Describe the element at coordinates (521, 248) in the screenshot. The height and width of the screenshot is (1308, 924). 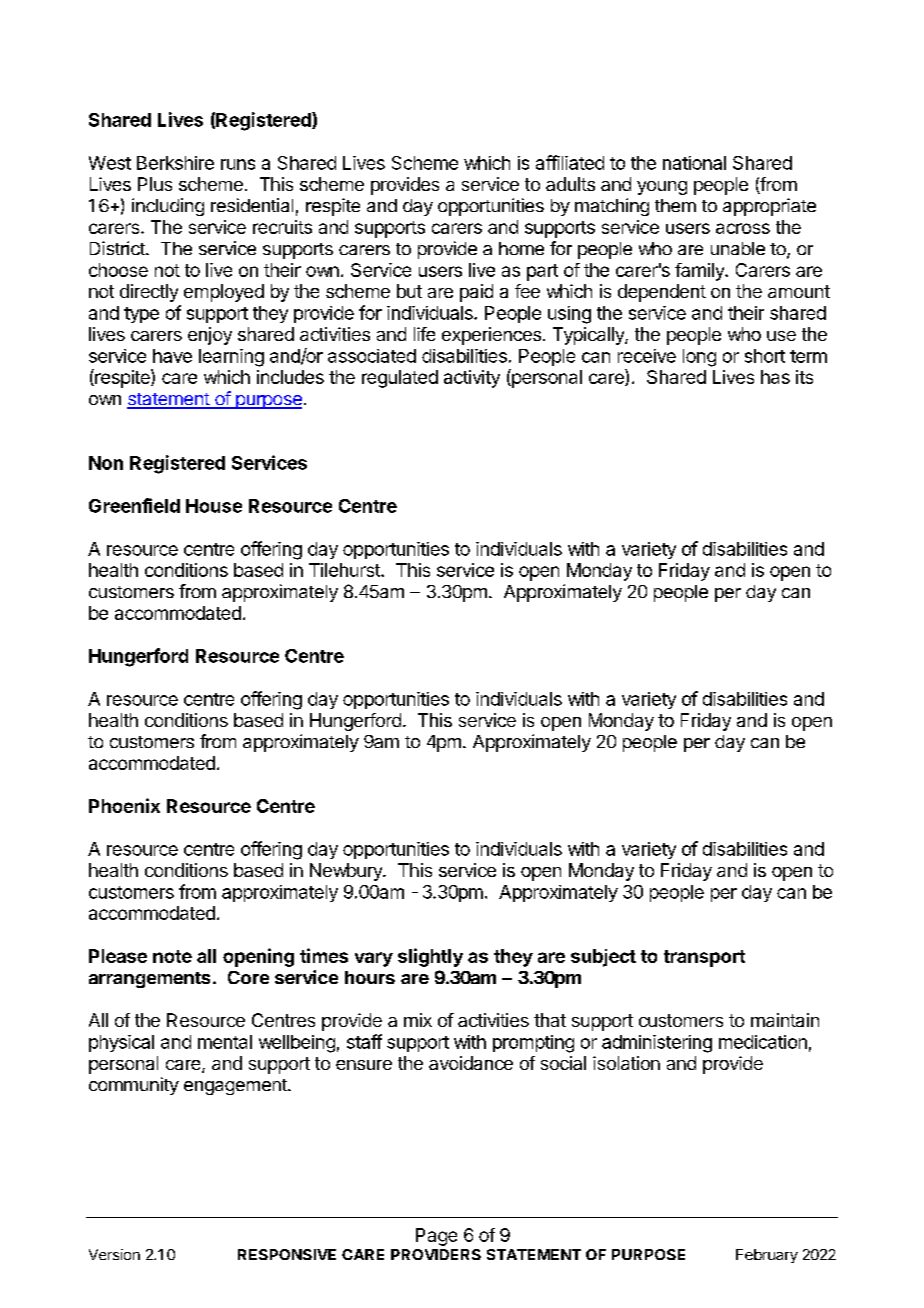
I see `home` at that location.
